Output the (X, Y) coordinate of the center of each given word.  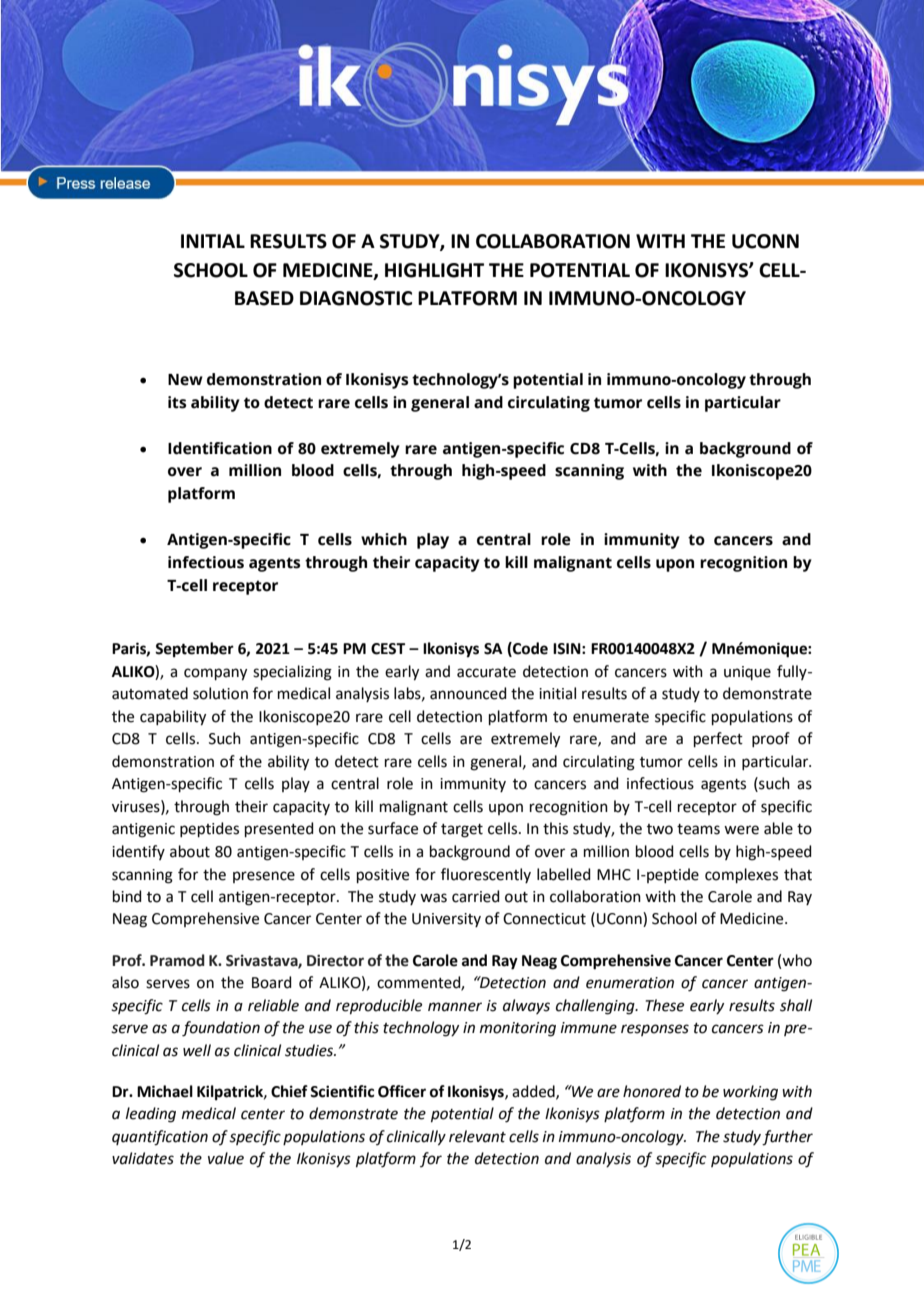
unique (747, 673)
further (787, 1138)
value (226, 1158)
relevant (477, 1136)
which (384, 539)
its (177, 402)
